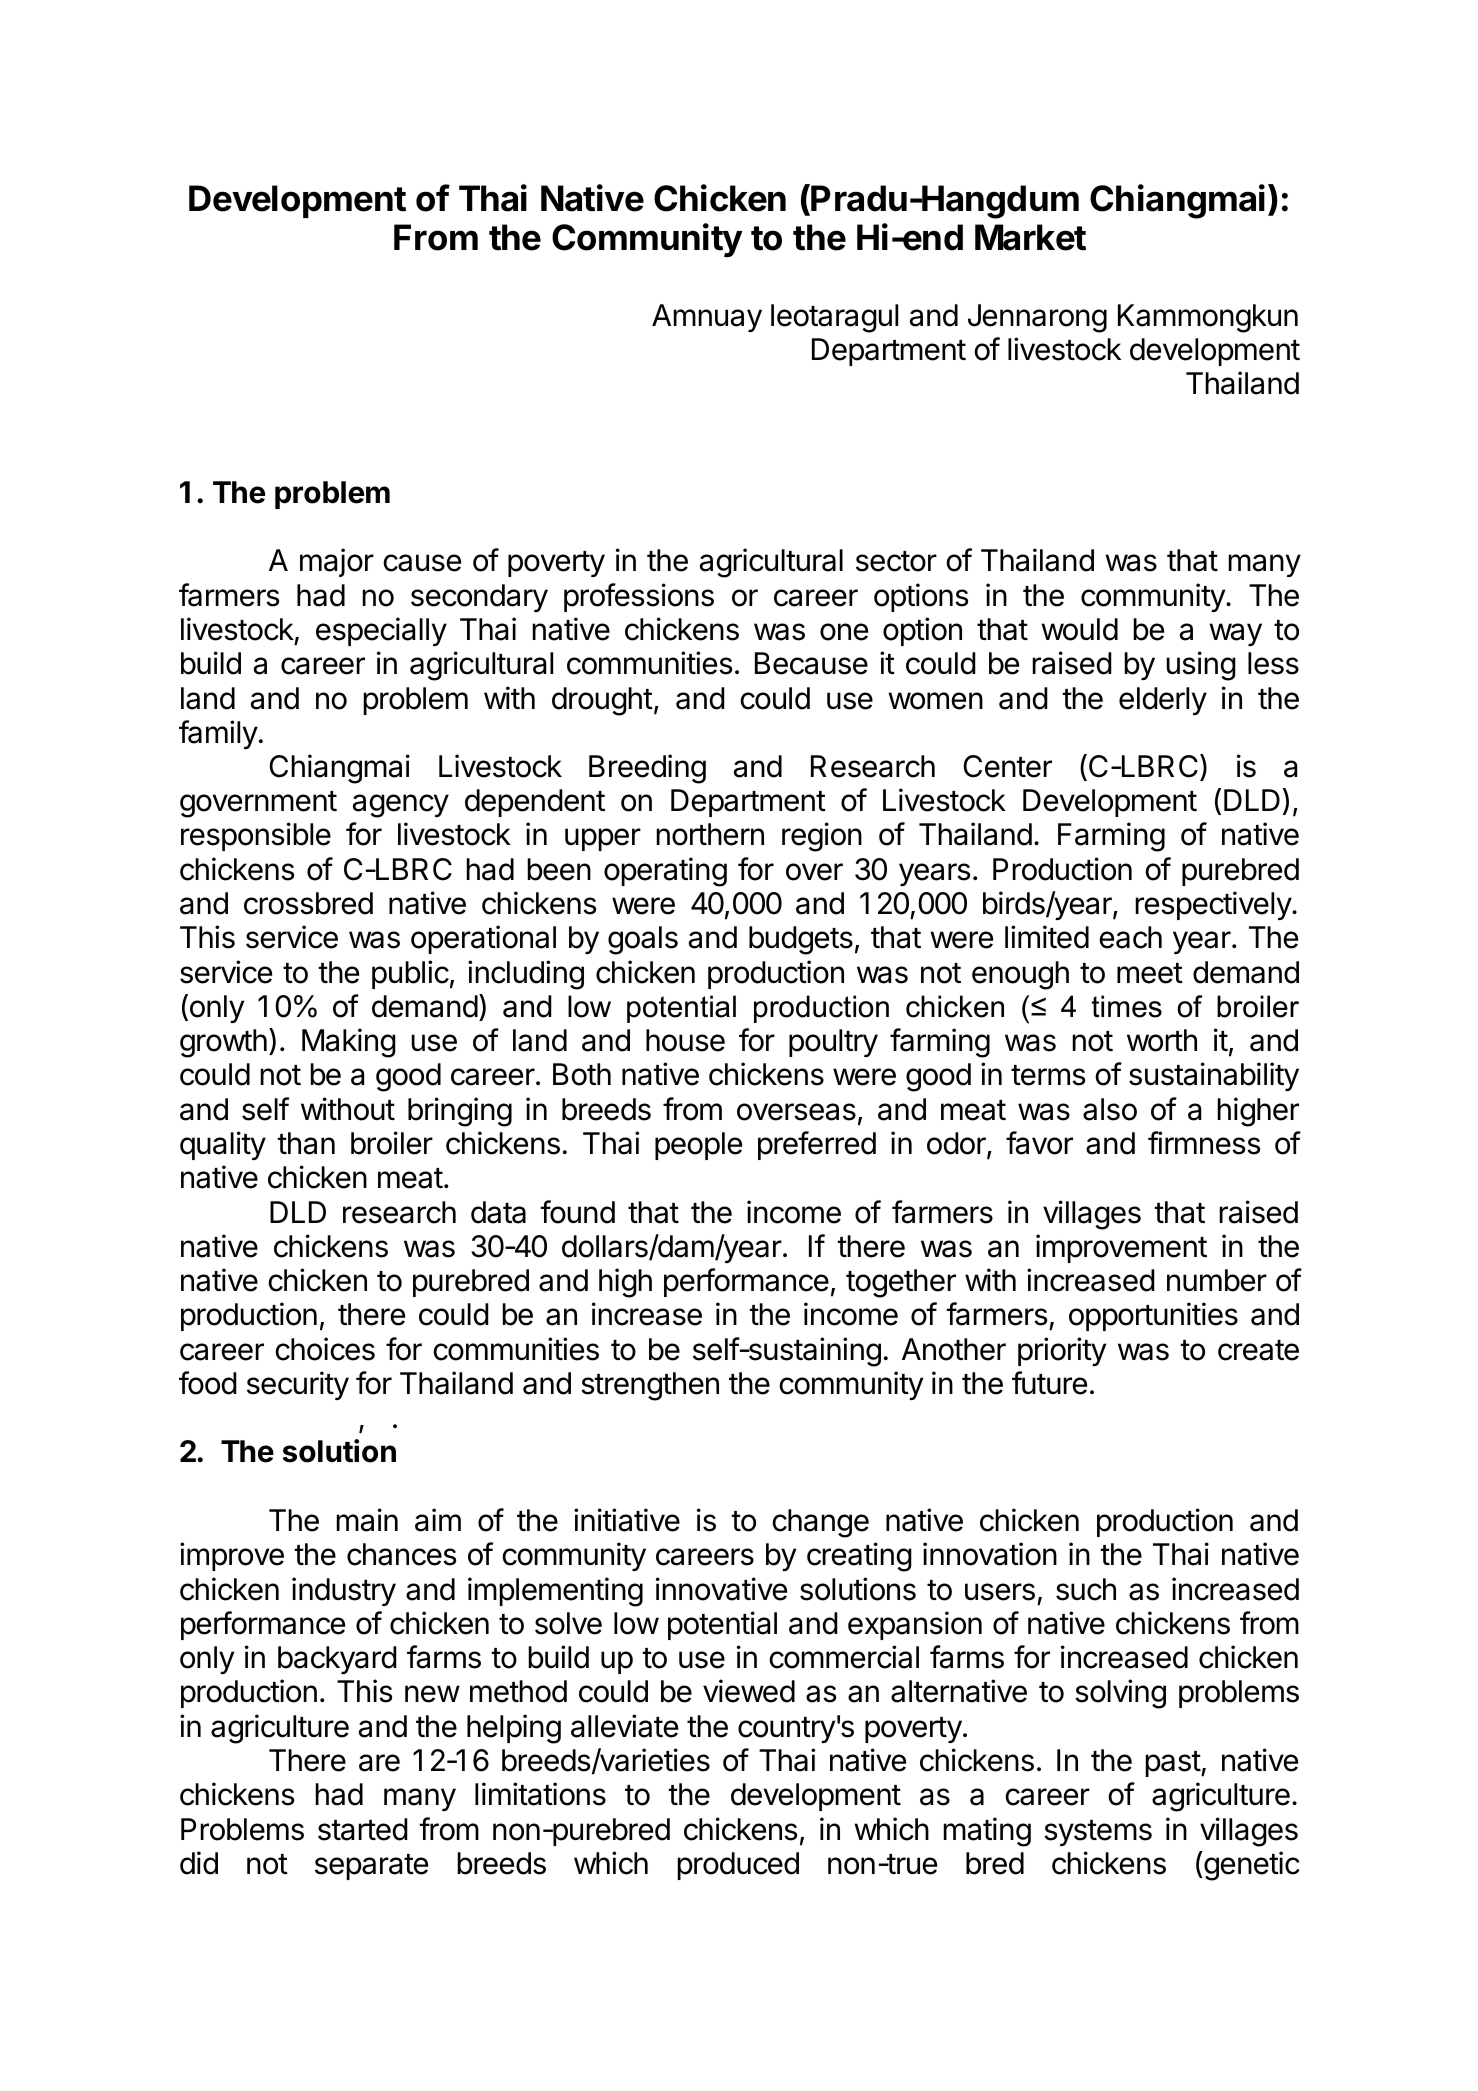 This page has width=1478, height=2091. What do you see at coordinates (298, 1385) in the page?
I see `security` at bounding box center [298, 1385].
